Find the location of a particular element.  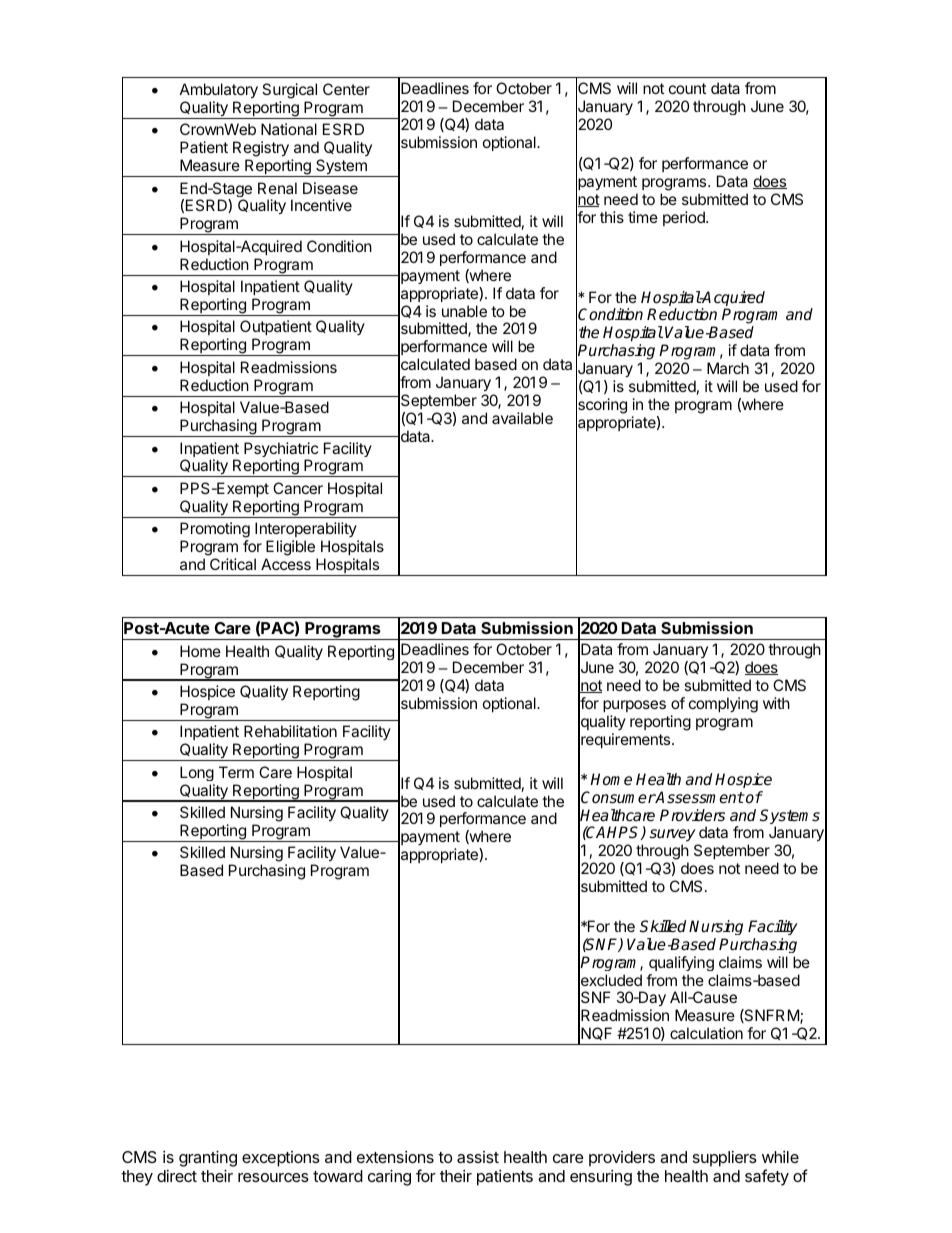

count is located at coordinates (687, 88).
